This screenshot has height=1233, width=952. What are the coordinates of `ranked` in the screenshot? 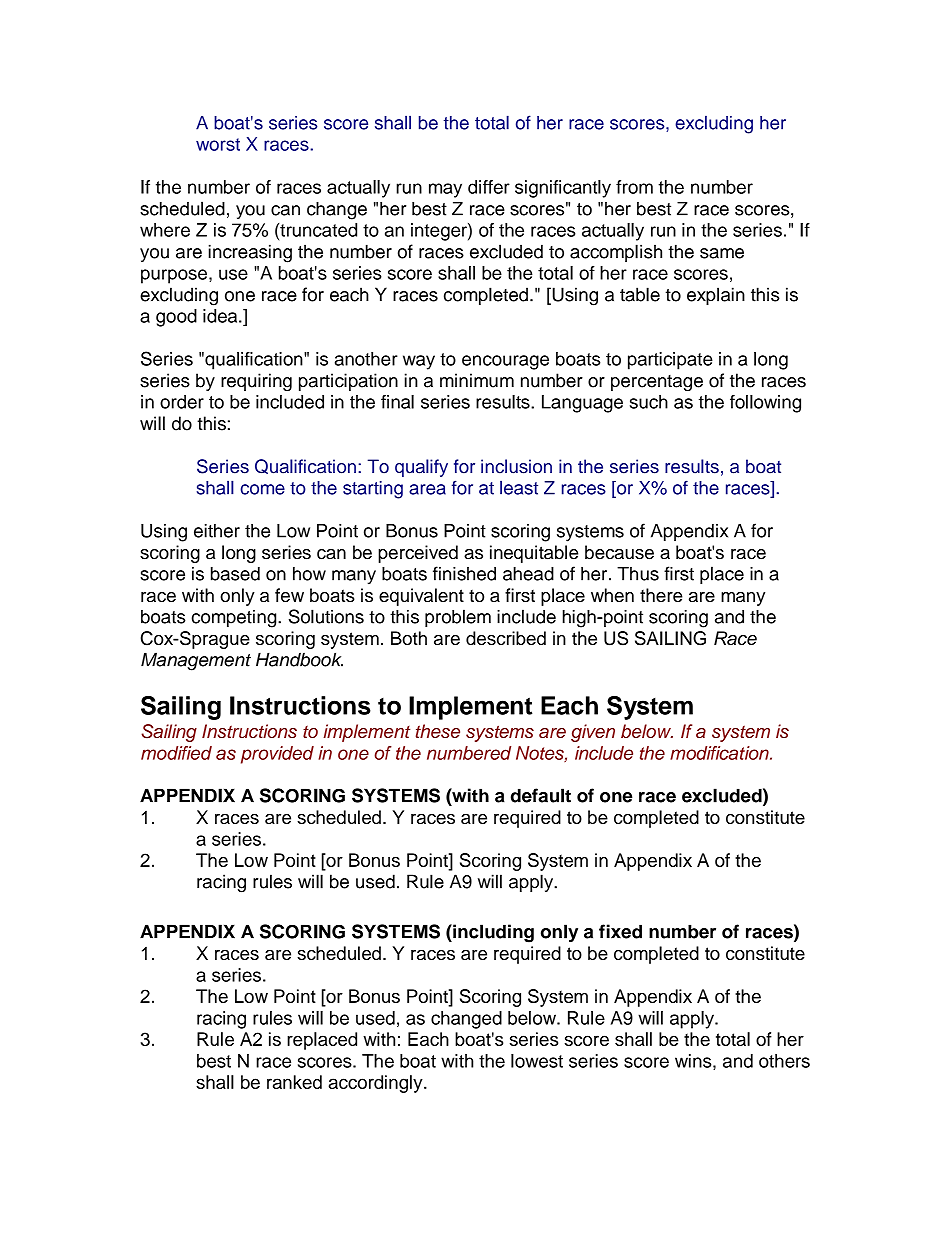 It's located at (294, 1082).
